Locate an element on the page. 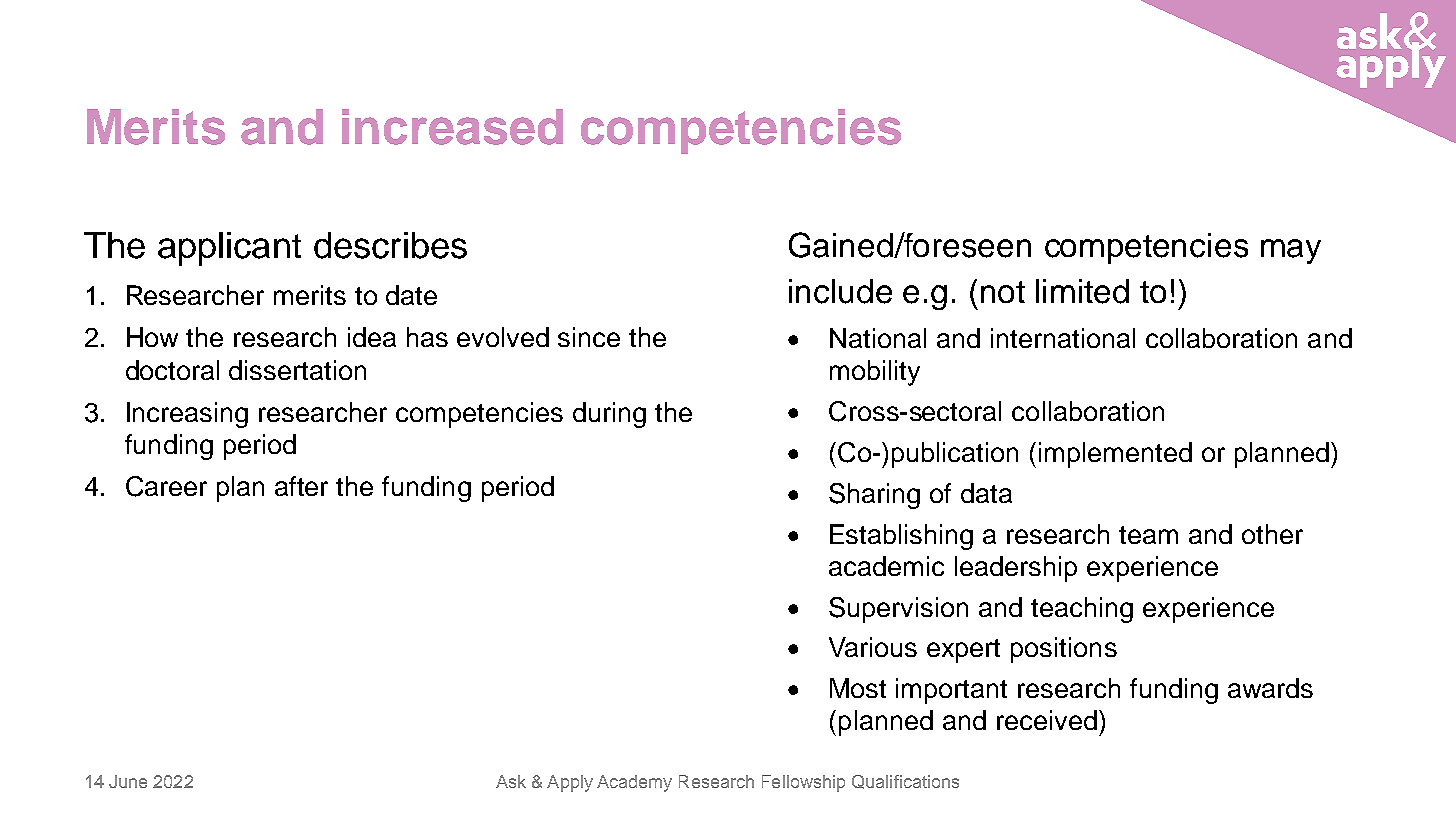  after is located at coordinates (301, 486).
